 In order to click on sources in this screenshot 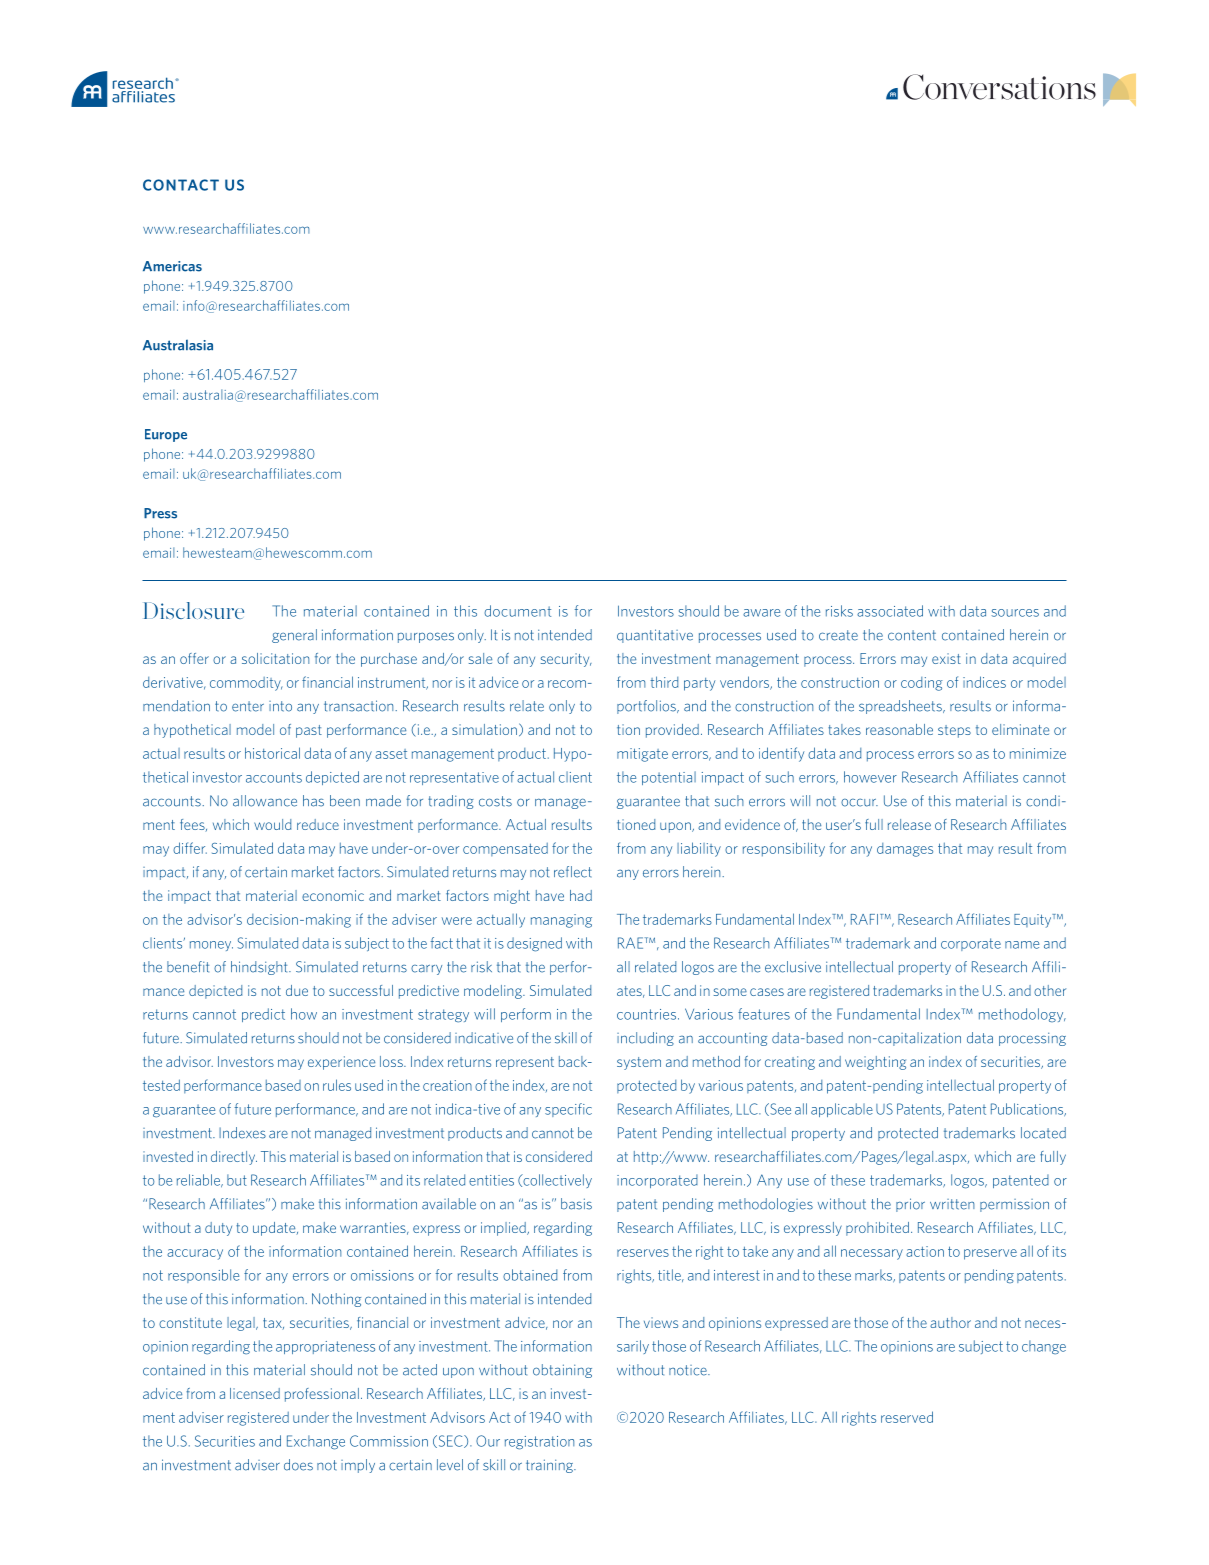, I will do `click(1015, 613)`.
